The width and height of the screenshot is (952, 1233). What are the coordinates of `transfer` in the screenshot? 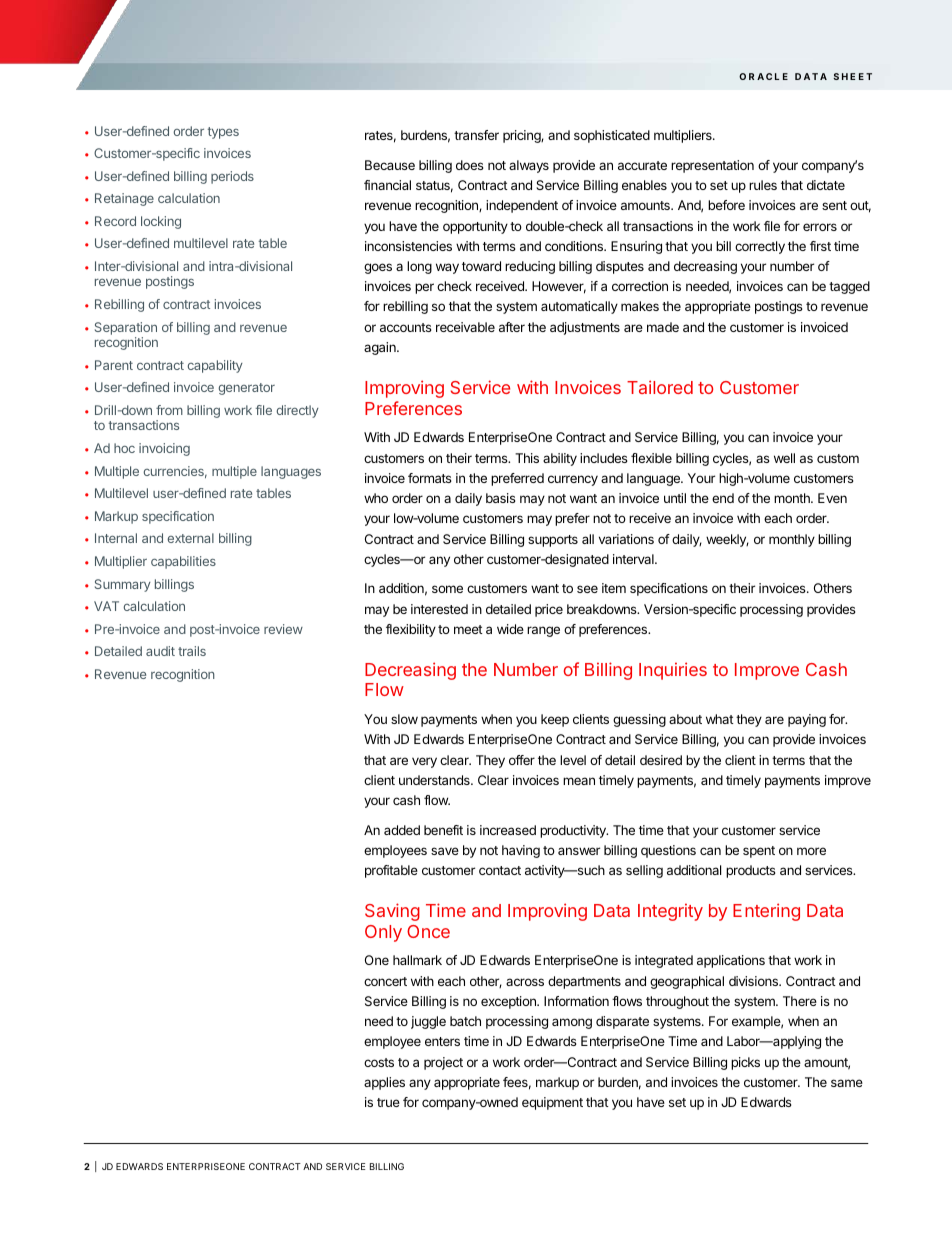 It's located at (476, 135).
